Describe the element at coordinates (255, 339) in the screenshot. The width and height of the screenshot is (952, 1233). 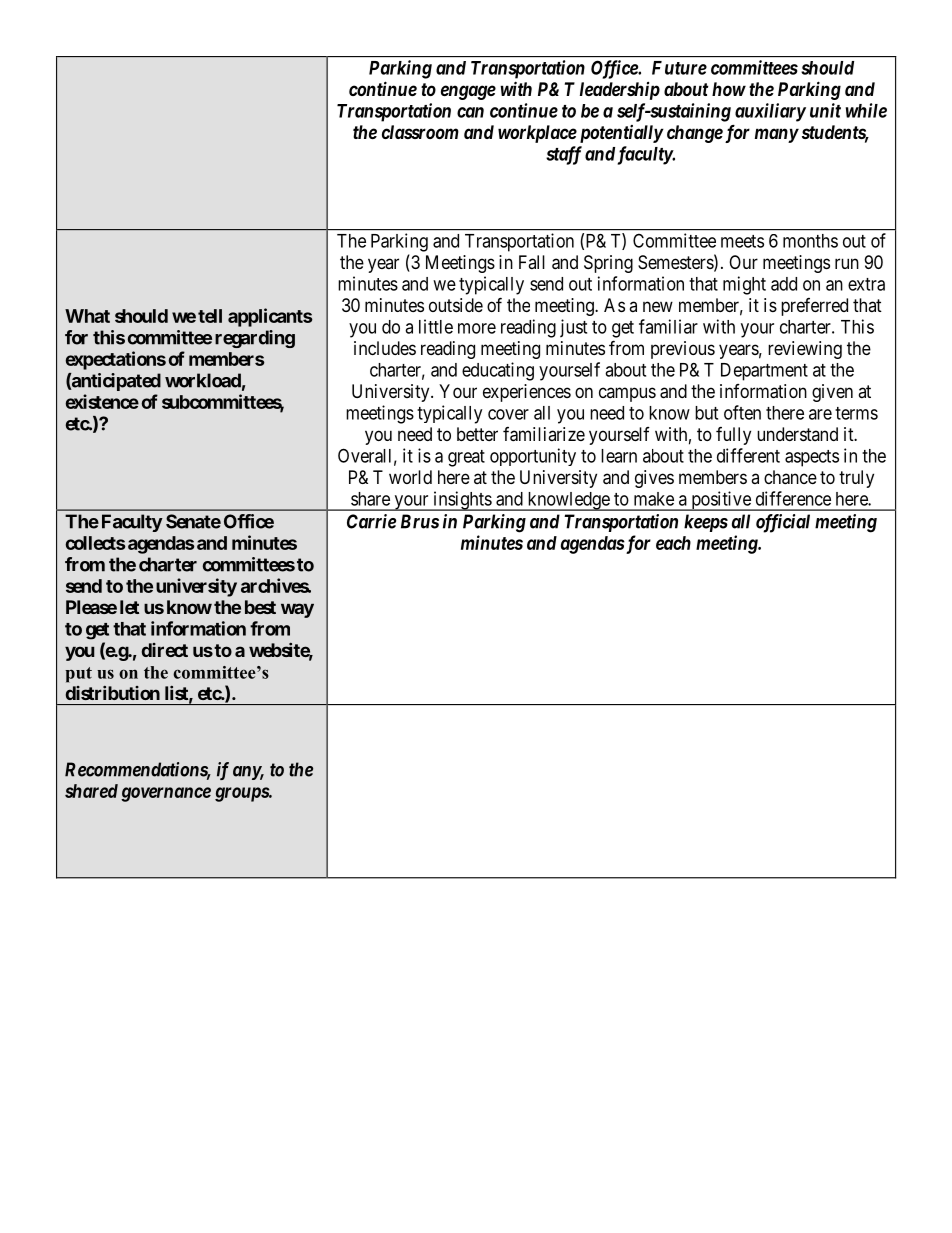
I see `regarding` at that location.
